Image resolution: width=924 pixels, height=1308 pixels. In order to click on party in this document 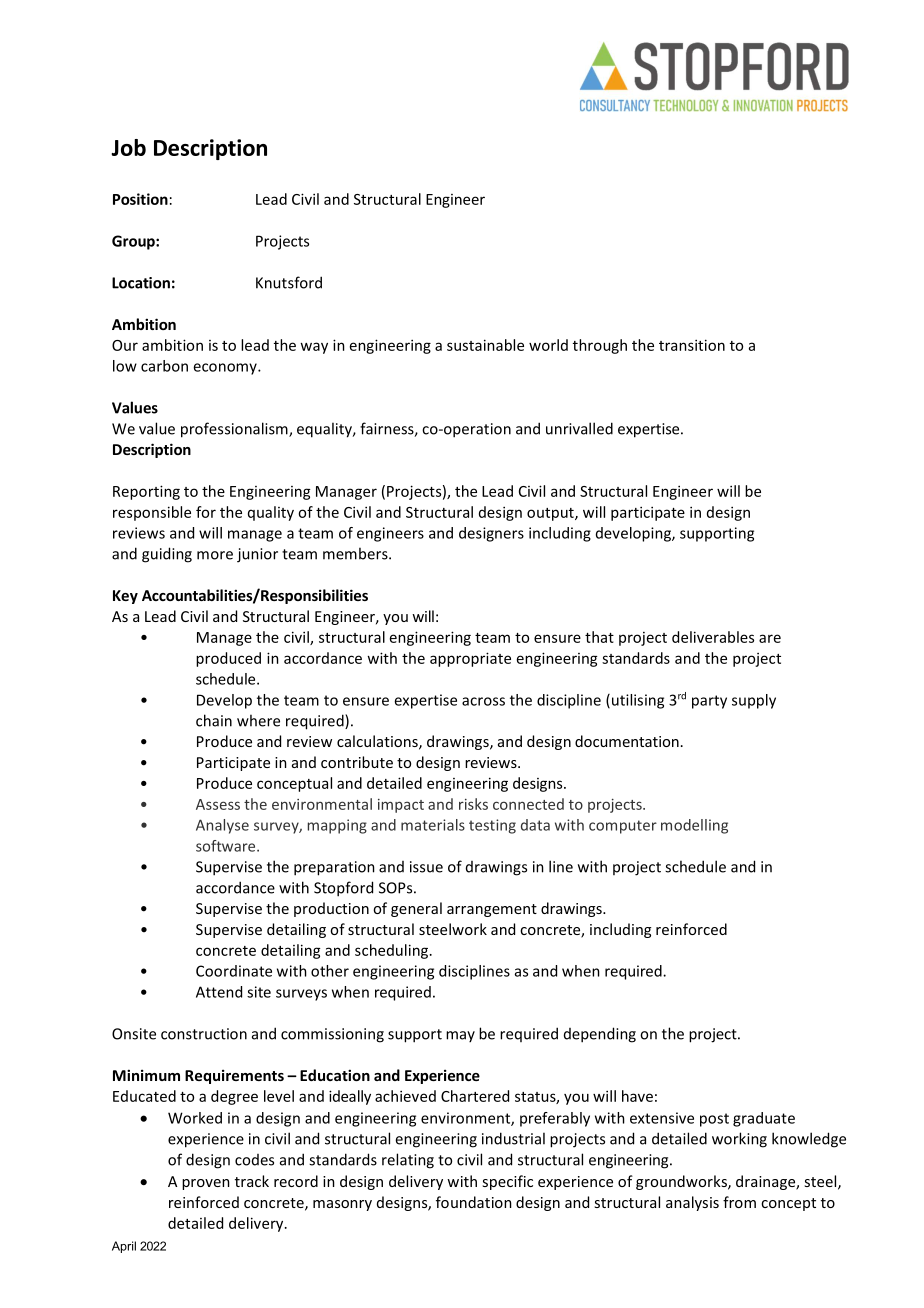, I will do `click(709, 702)`.
